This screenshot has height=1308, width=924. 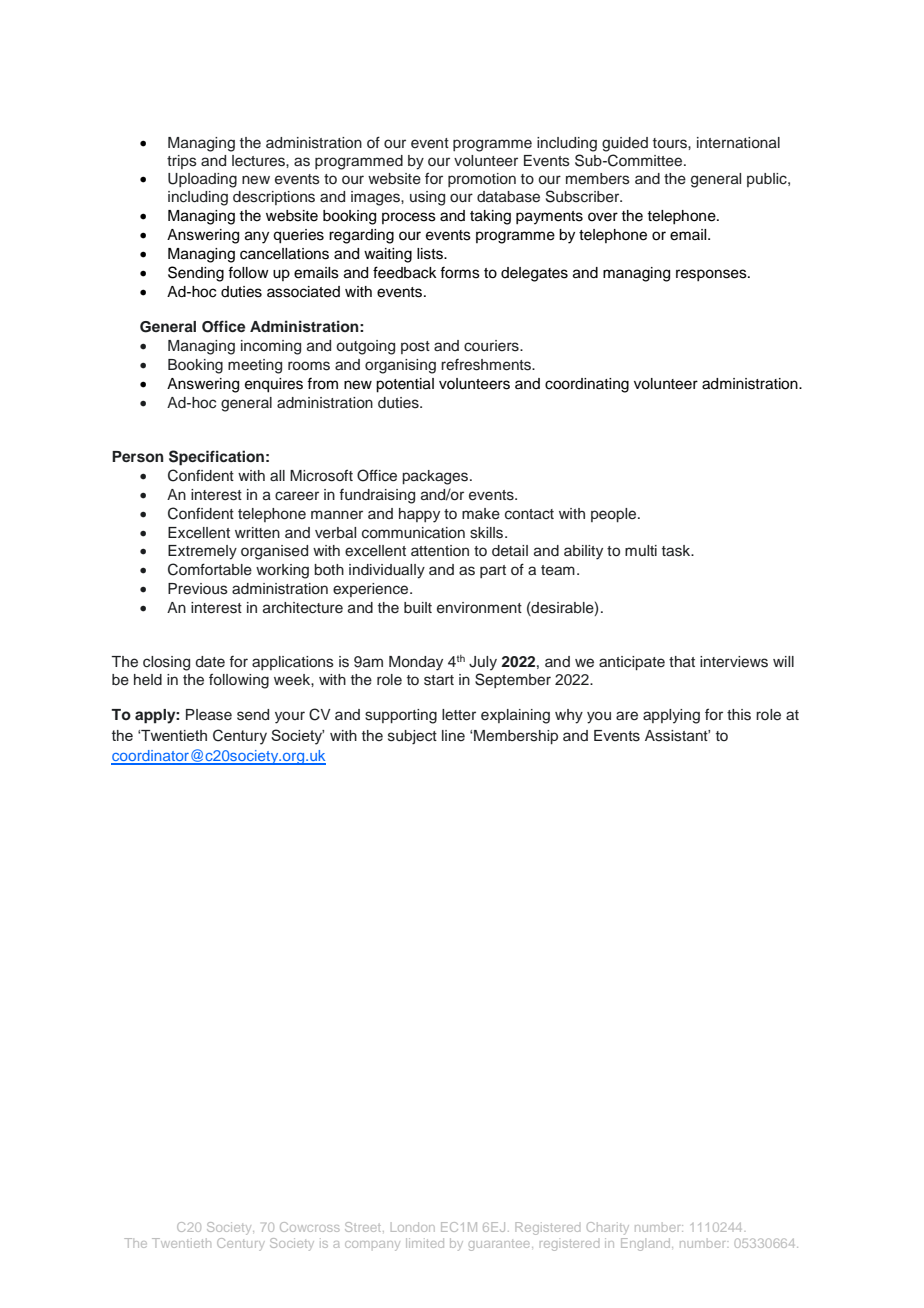 What do you see at coordinates (202, 552) in the screenshot?
I see `Extremely` at bounding box center [202, 552].
